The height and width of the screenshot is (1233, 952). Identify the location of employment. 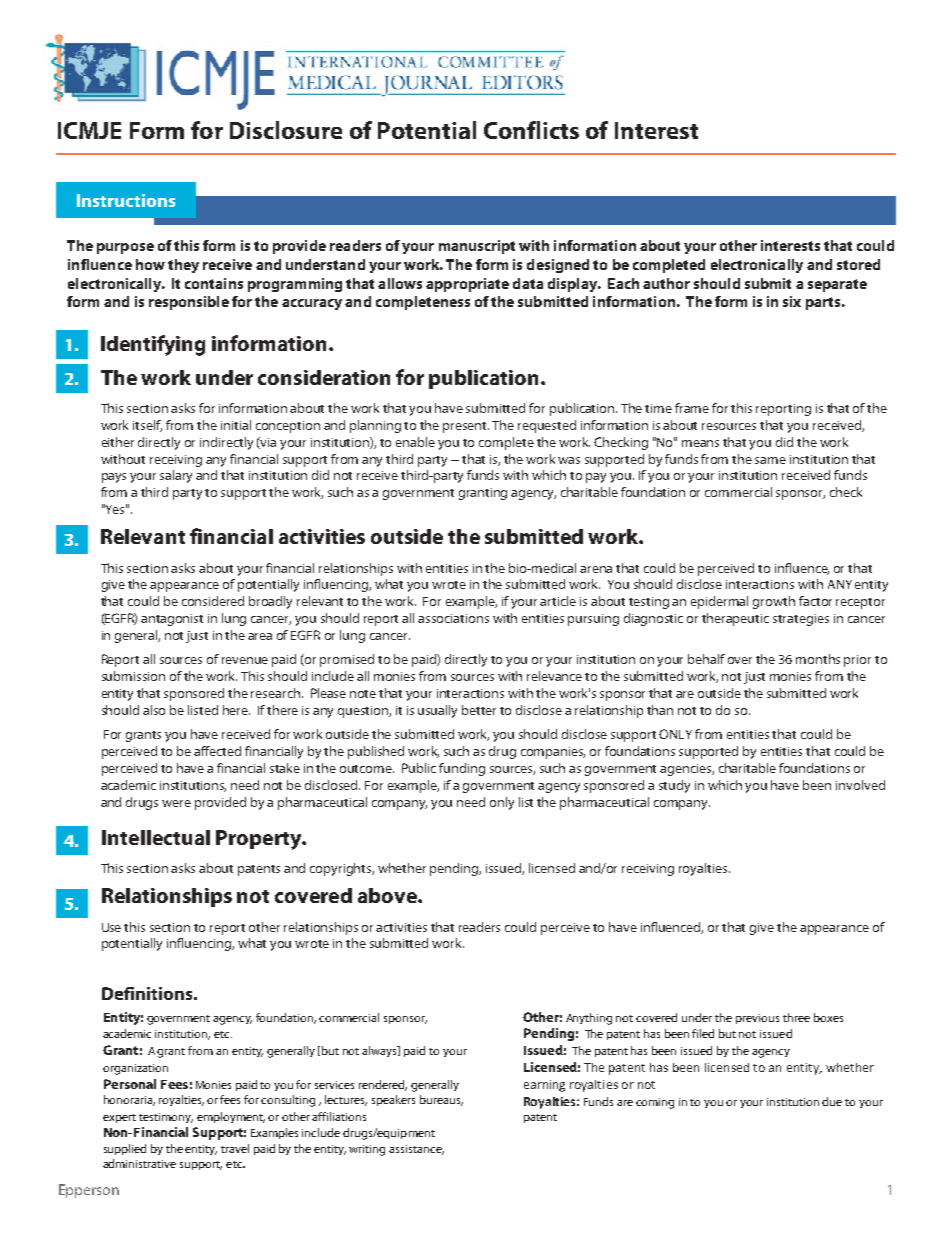
(231, 1117).
